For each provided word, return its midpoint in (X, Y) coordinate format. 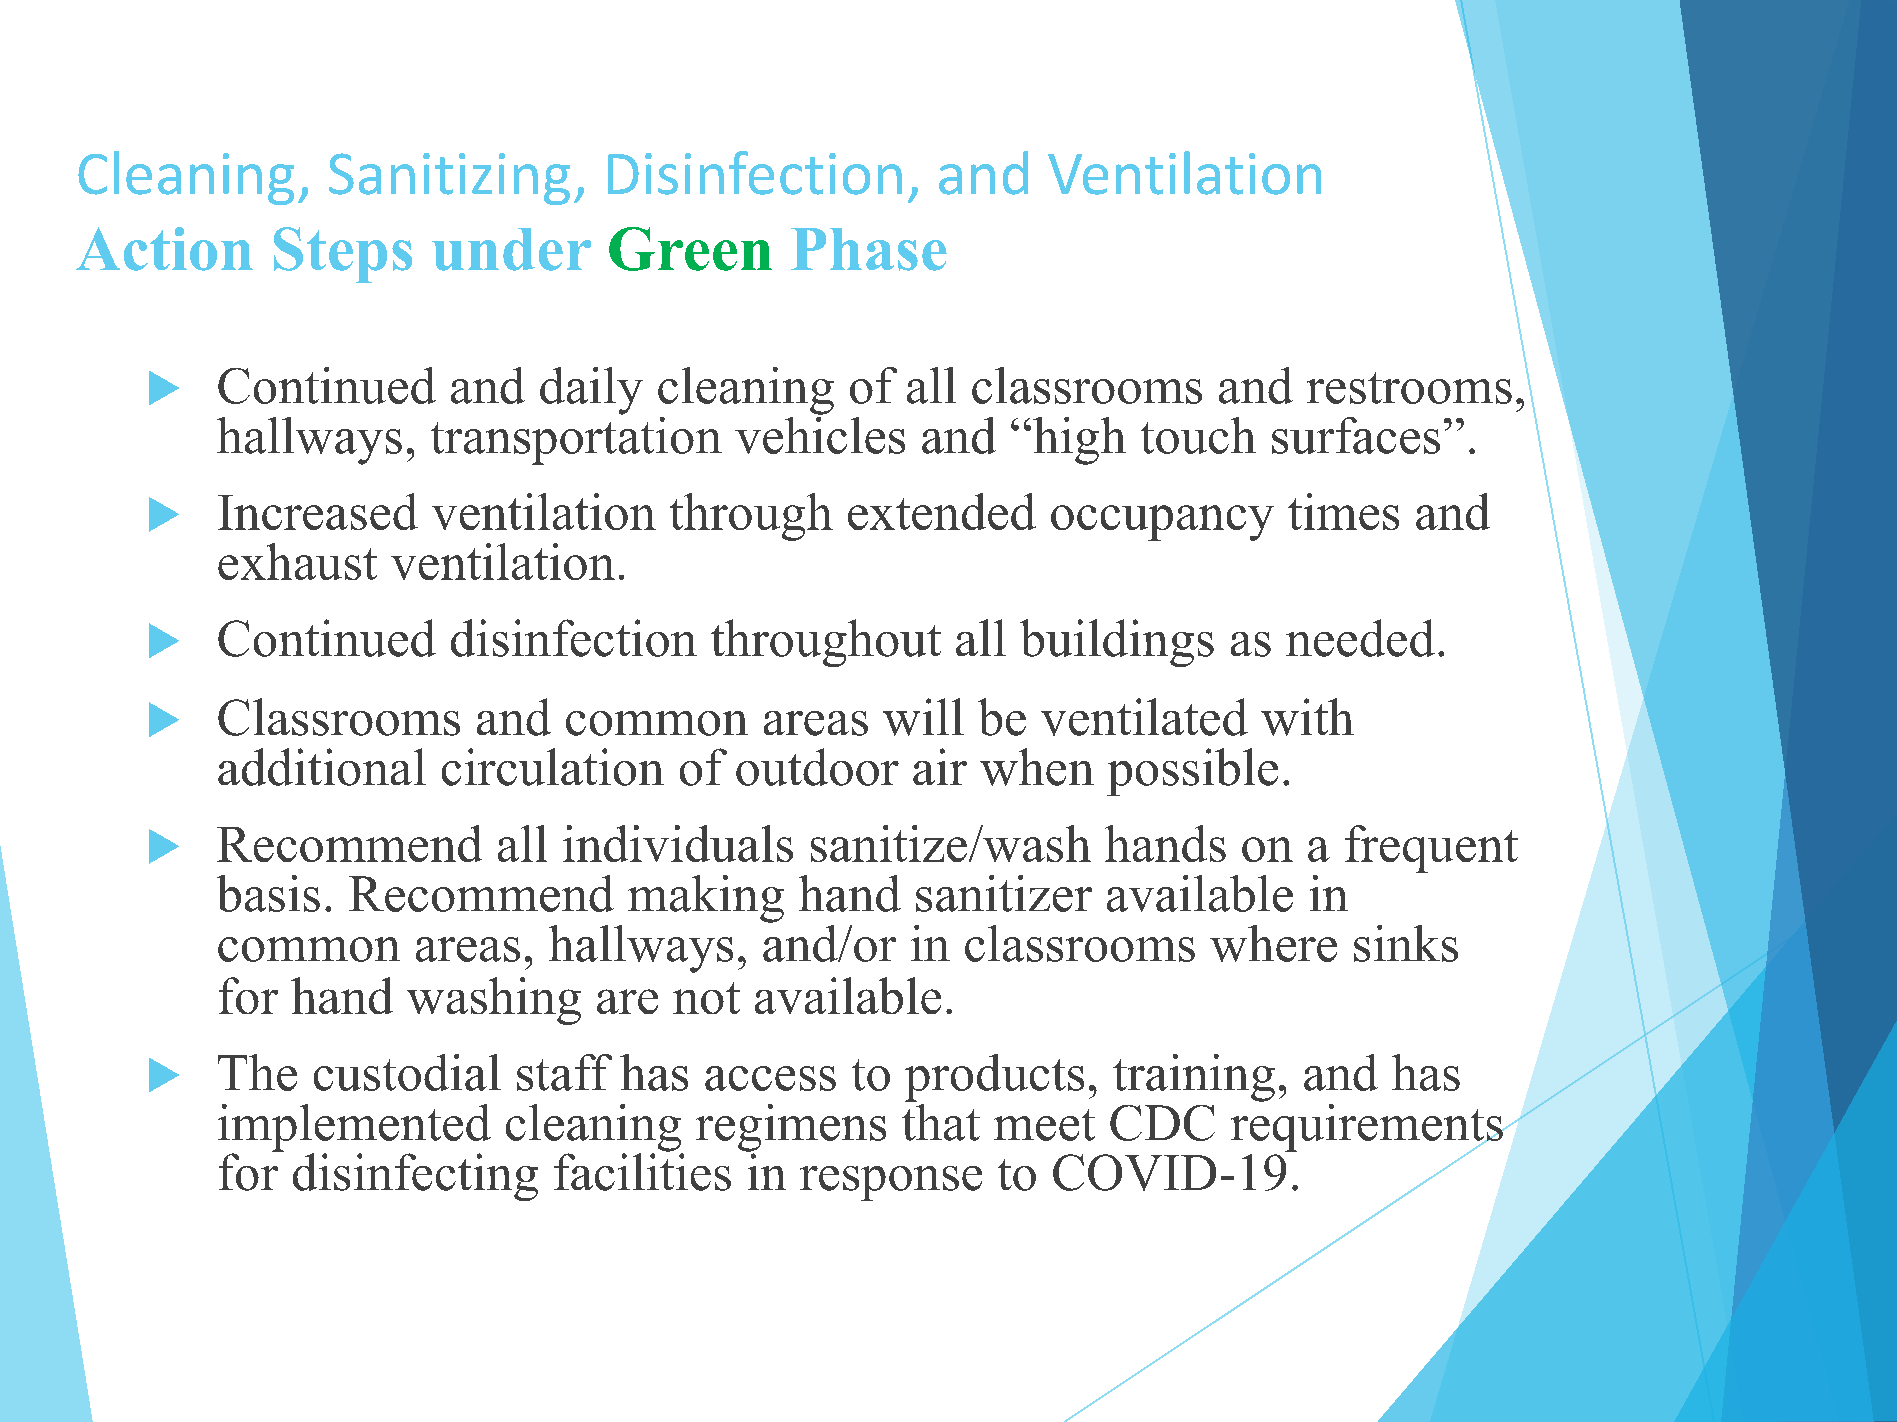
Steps (343, 255)
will (923, 717)
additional (322, 767)
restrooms (1409, 388)
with (1307, 717)
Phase (869, 249)
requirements (1368, 1127)
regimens (791, 1129)
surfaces (1356, 435)
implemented (354, 1129)
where (1273, 943)
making (706, 899)
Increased (318, 511)
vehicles (820, 434)
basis (268, 893)
